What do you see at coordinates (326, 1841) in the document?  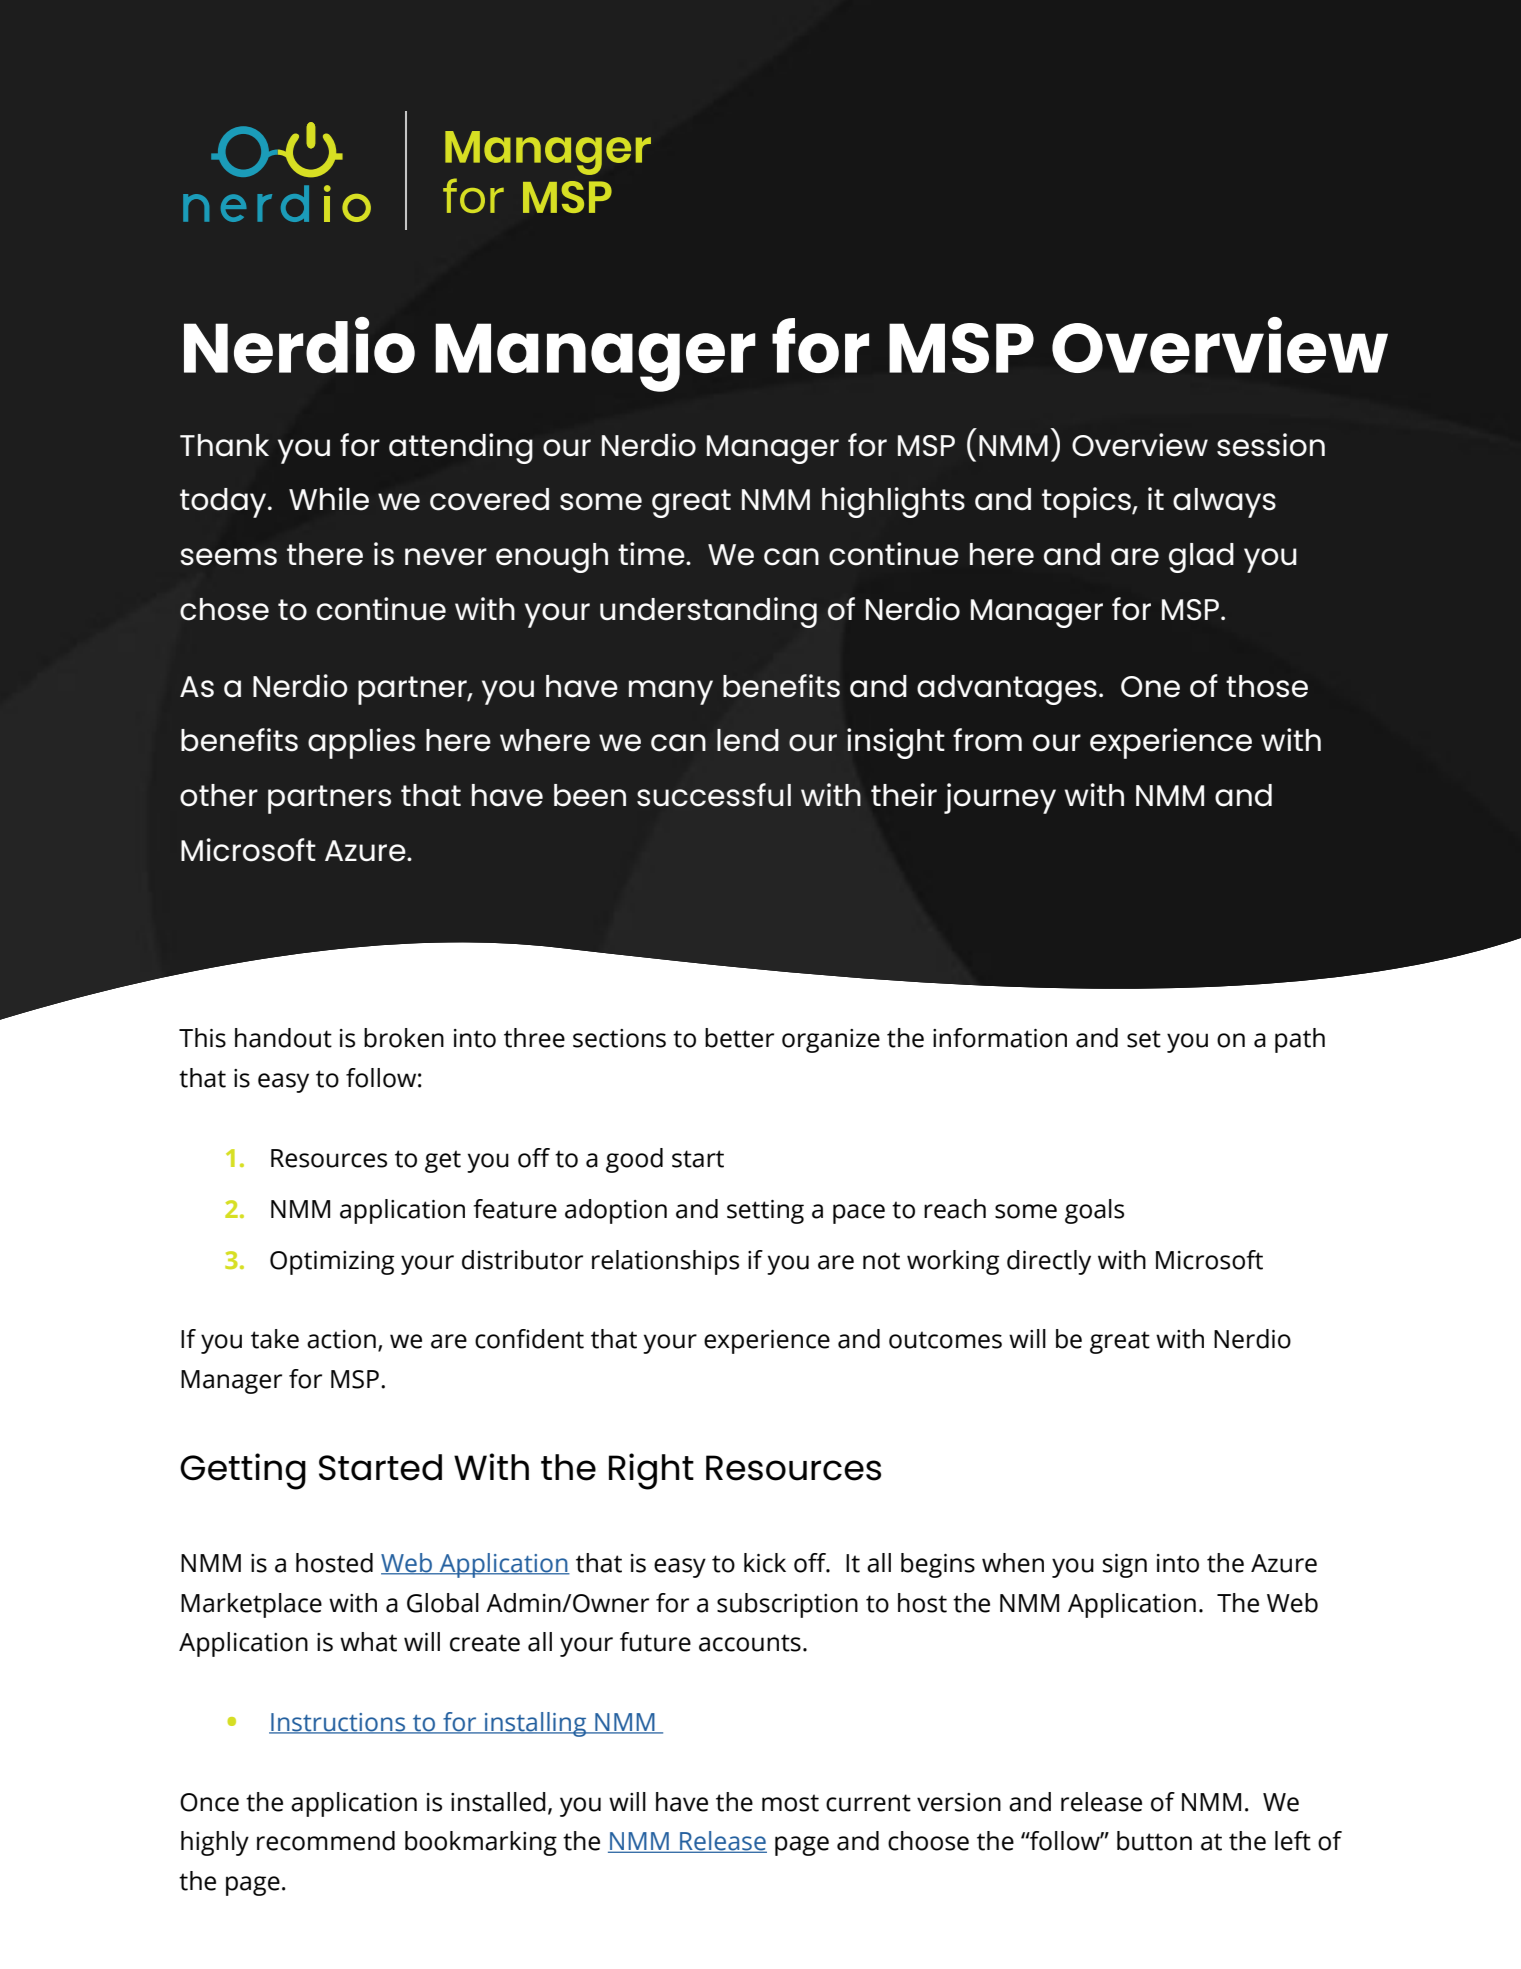 I see `recommend` at bounding box center [326, 1841].
